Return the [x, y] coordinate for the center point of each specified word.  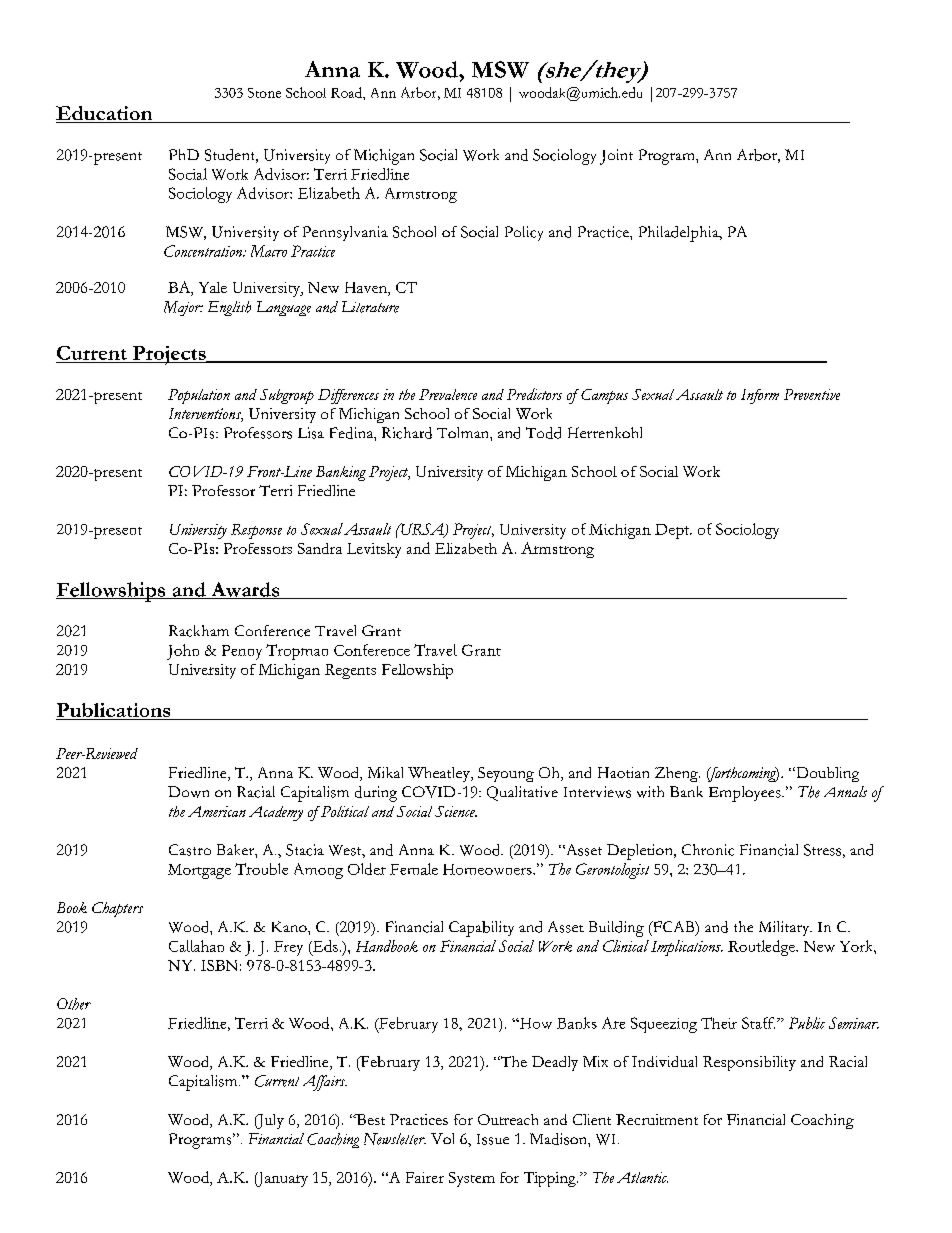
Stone [264, 93]
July [269, 1121]
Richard [407, 433]
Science [456, 811]
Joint [616, 157]
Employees [746, 794]
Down [188, 792]
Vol [442, 1138]
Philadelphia [680, 234]
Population [199, 396]
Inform [760, 396]
